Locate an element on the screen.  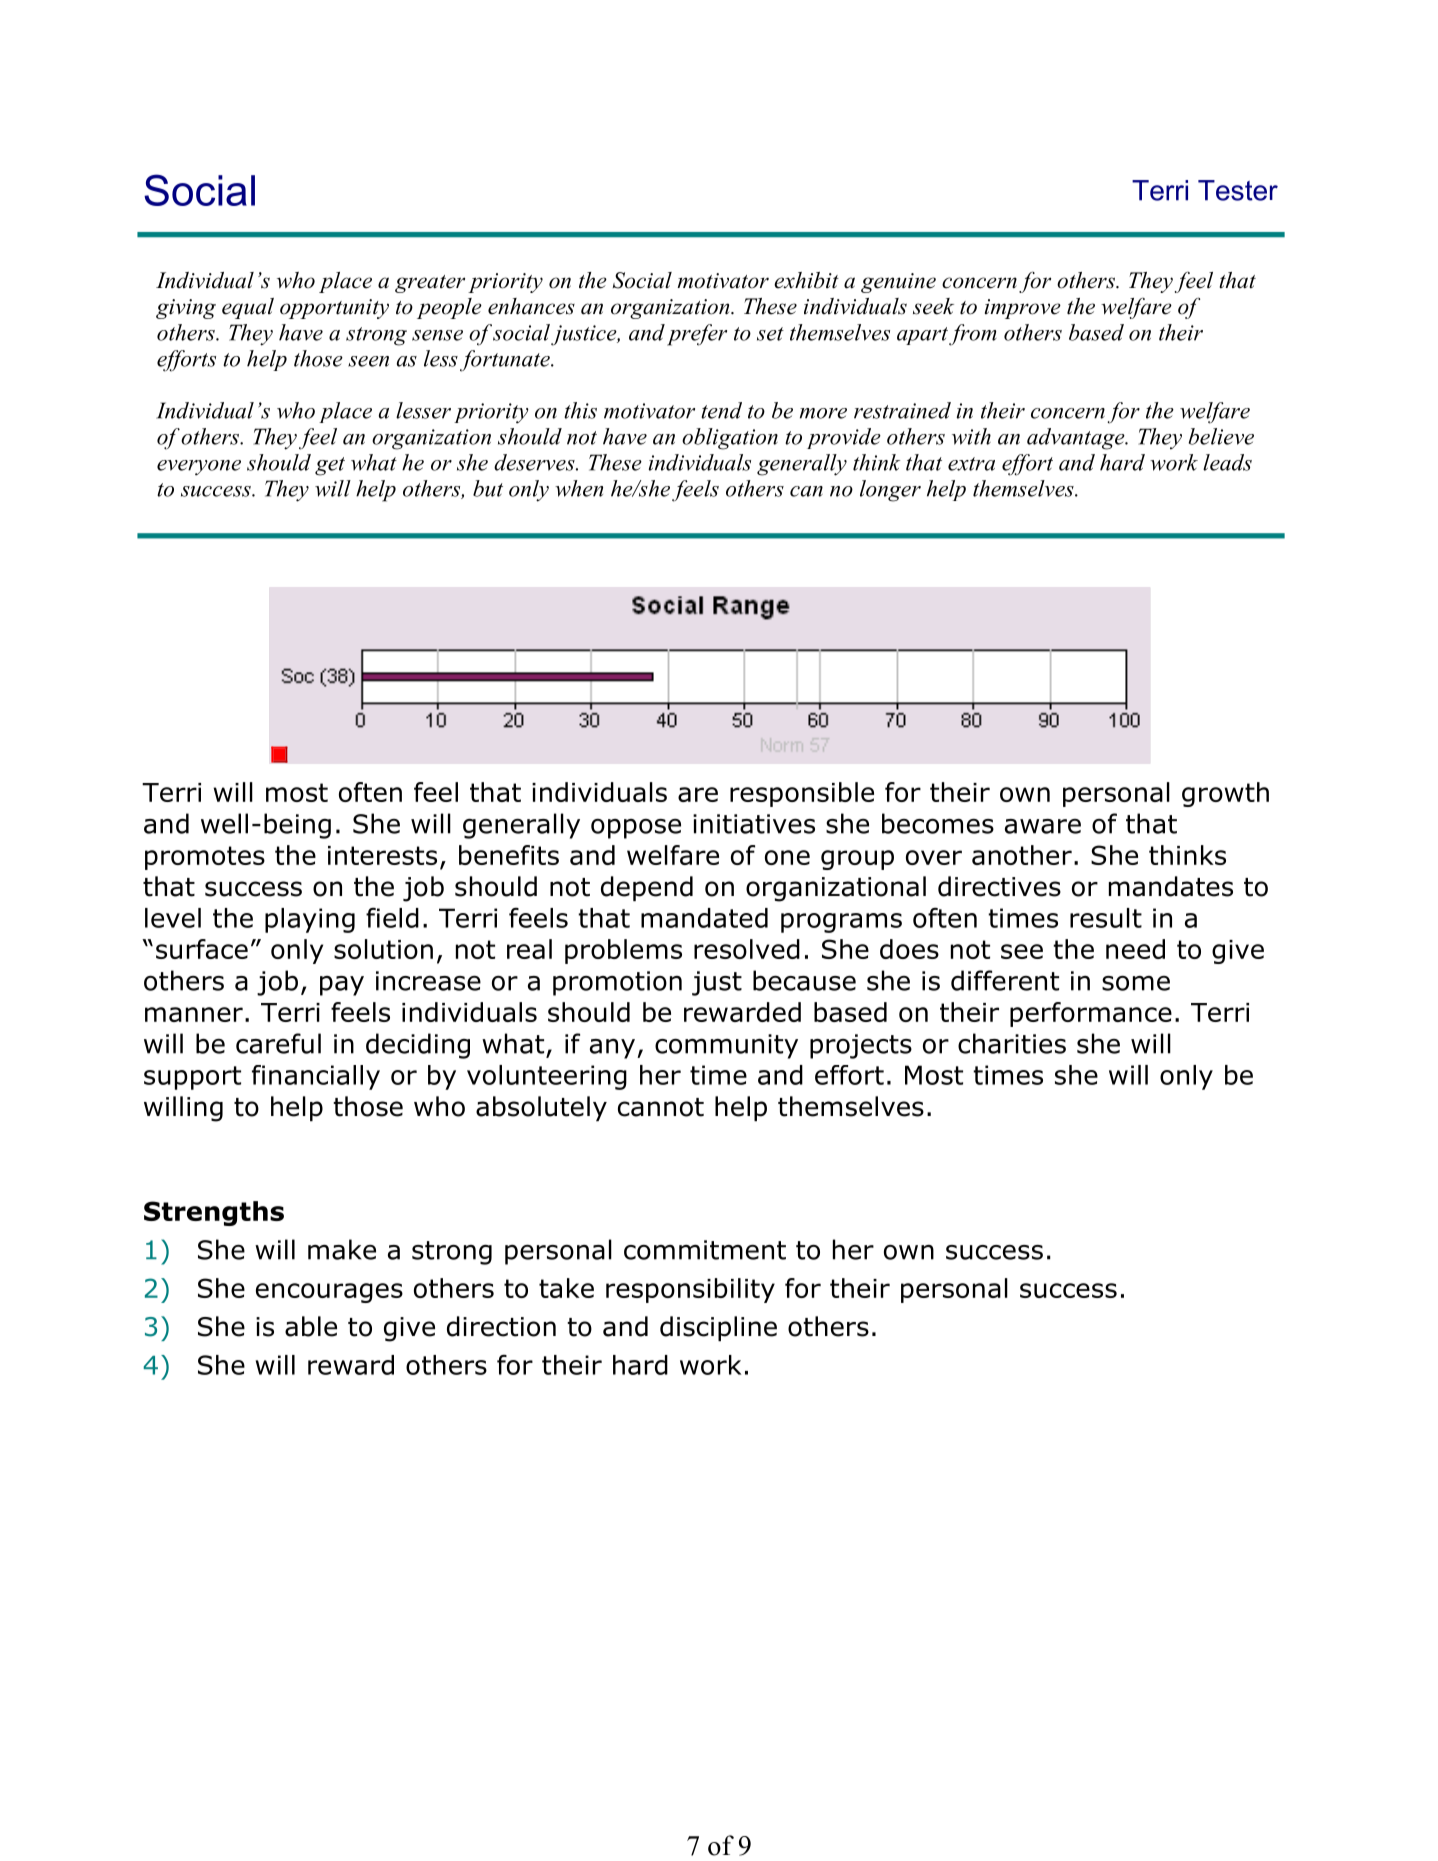
growth is located at coordinates (1225, 794).
